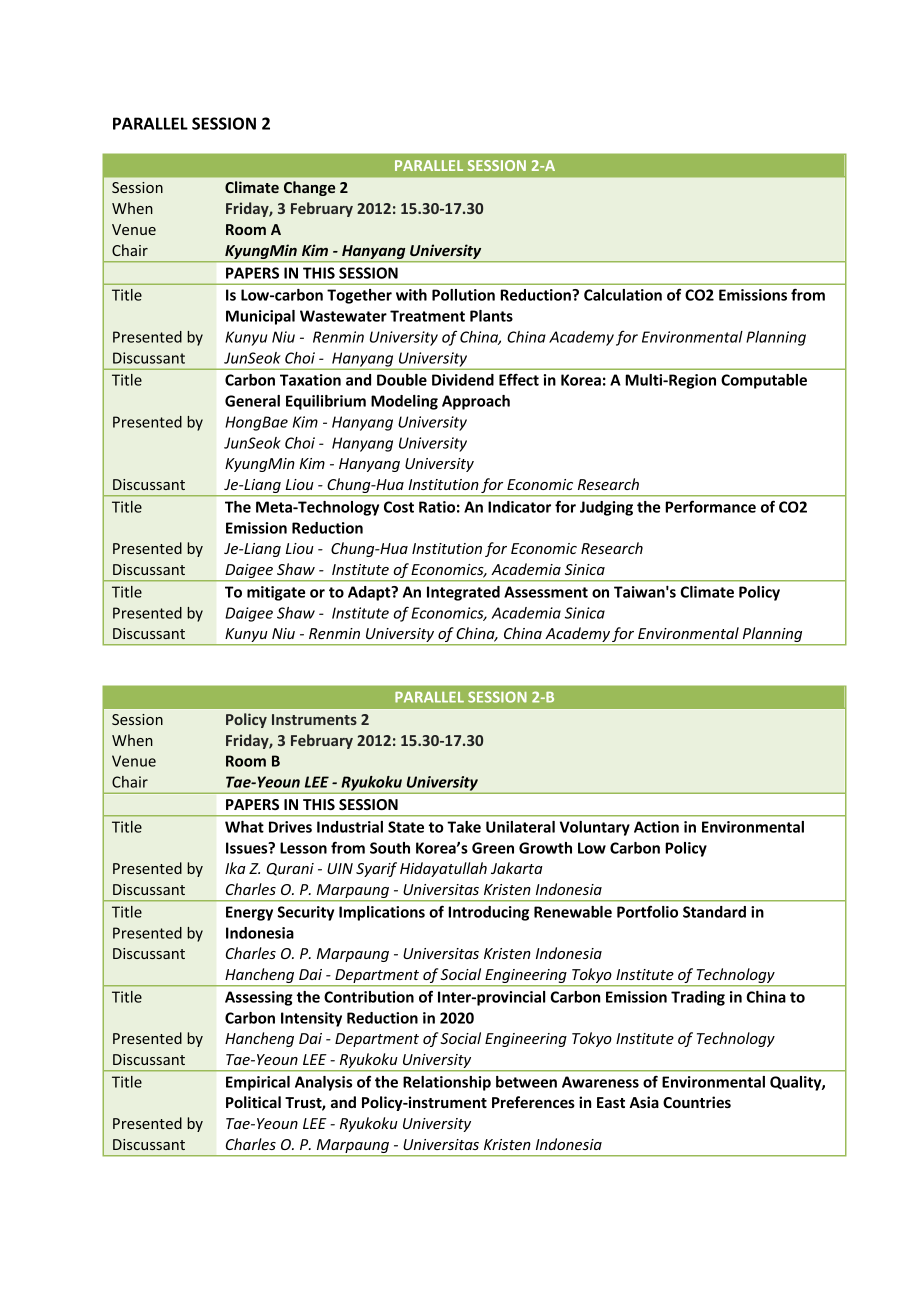 The image size is (924, 1308). What do you see at coordinates (323, 1083) in the image?
I see `Analysis` at bounding box center [323, 1083].
